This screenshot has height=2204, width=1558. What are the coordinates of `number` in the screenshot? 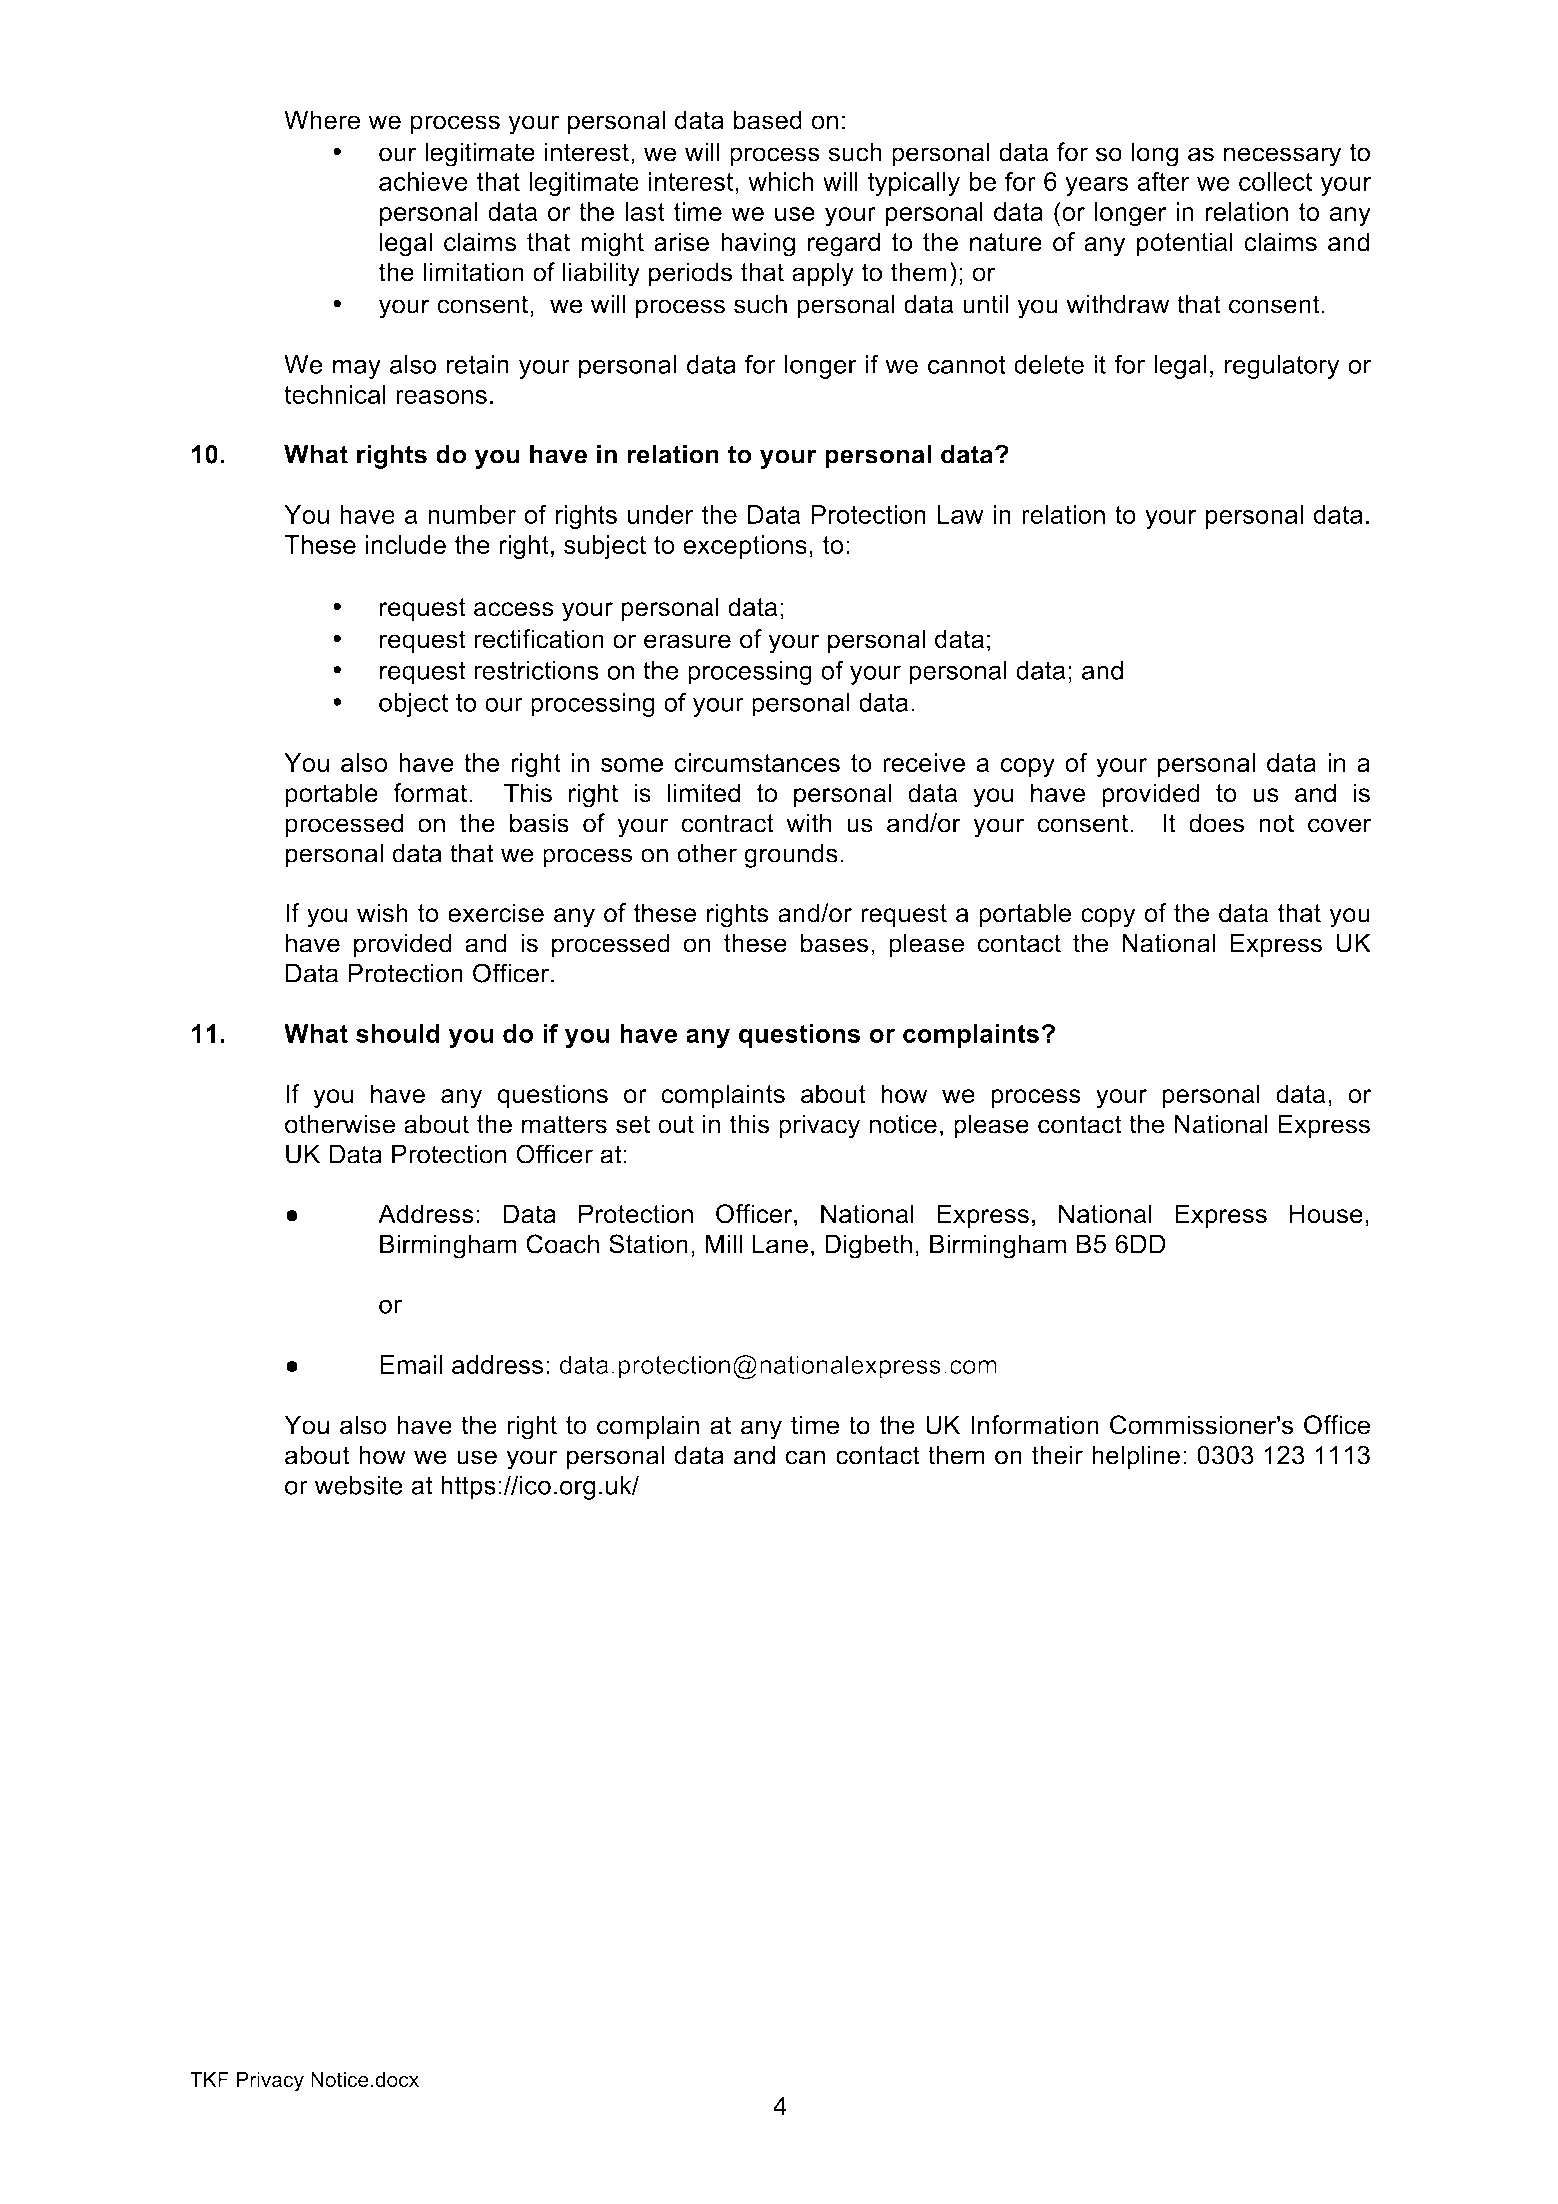 It's located at (472, 514).
